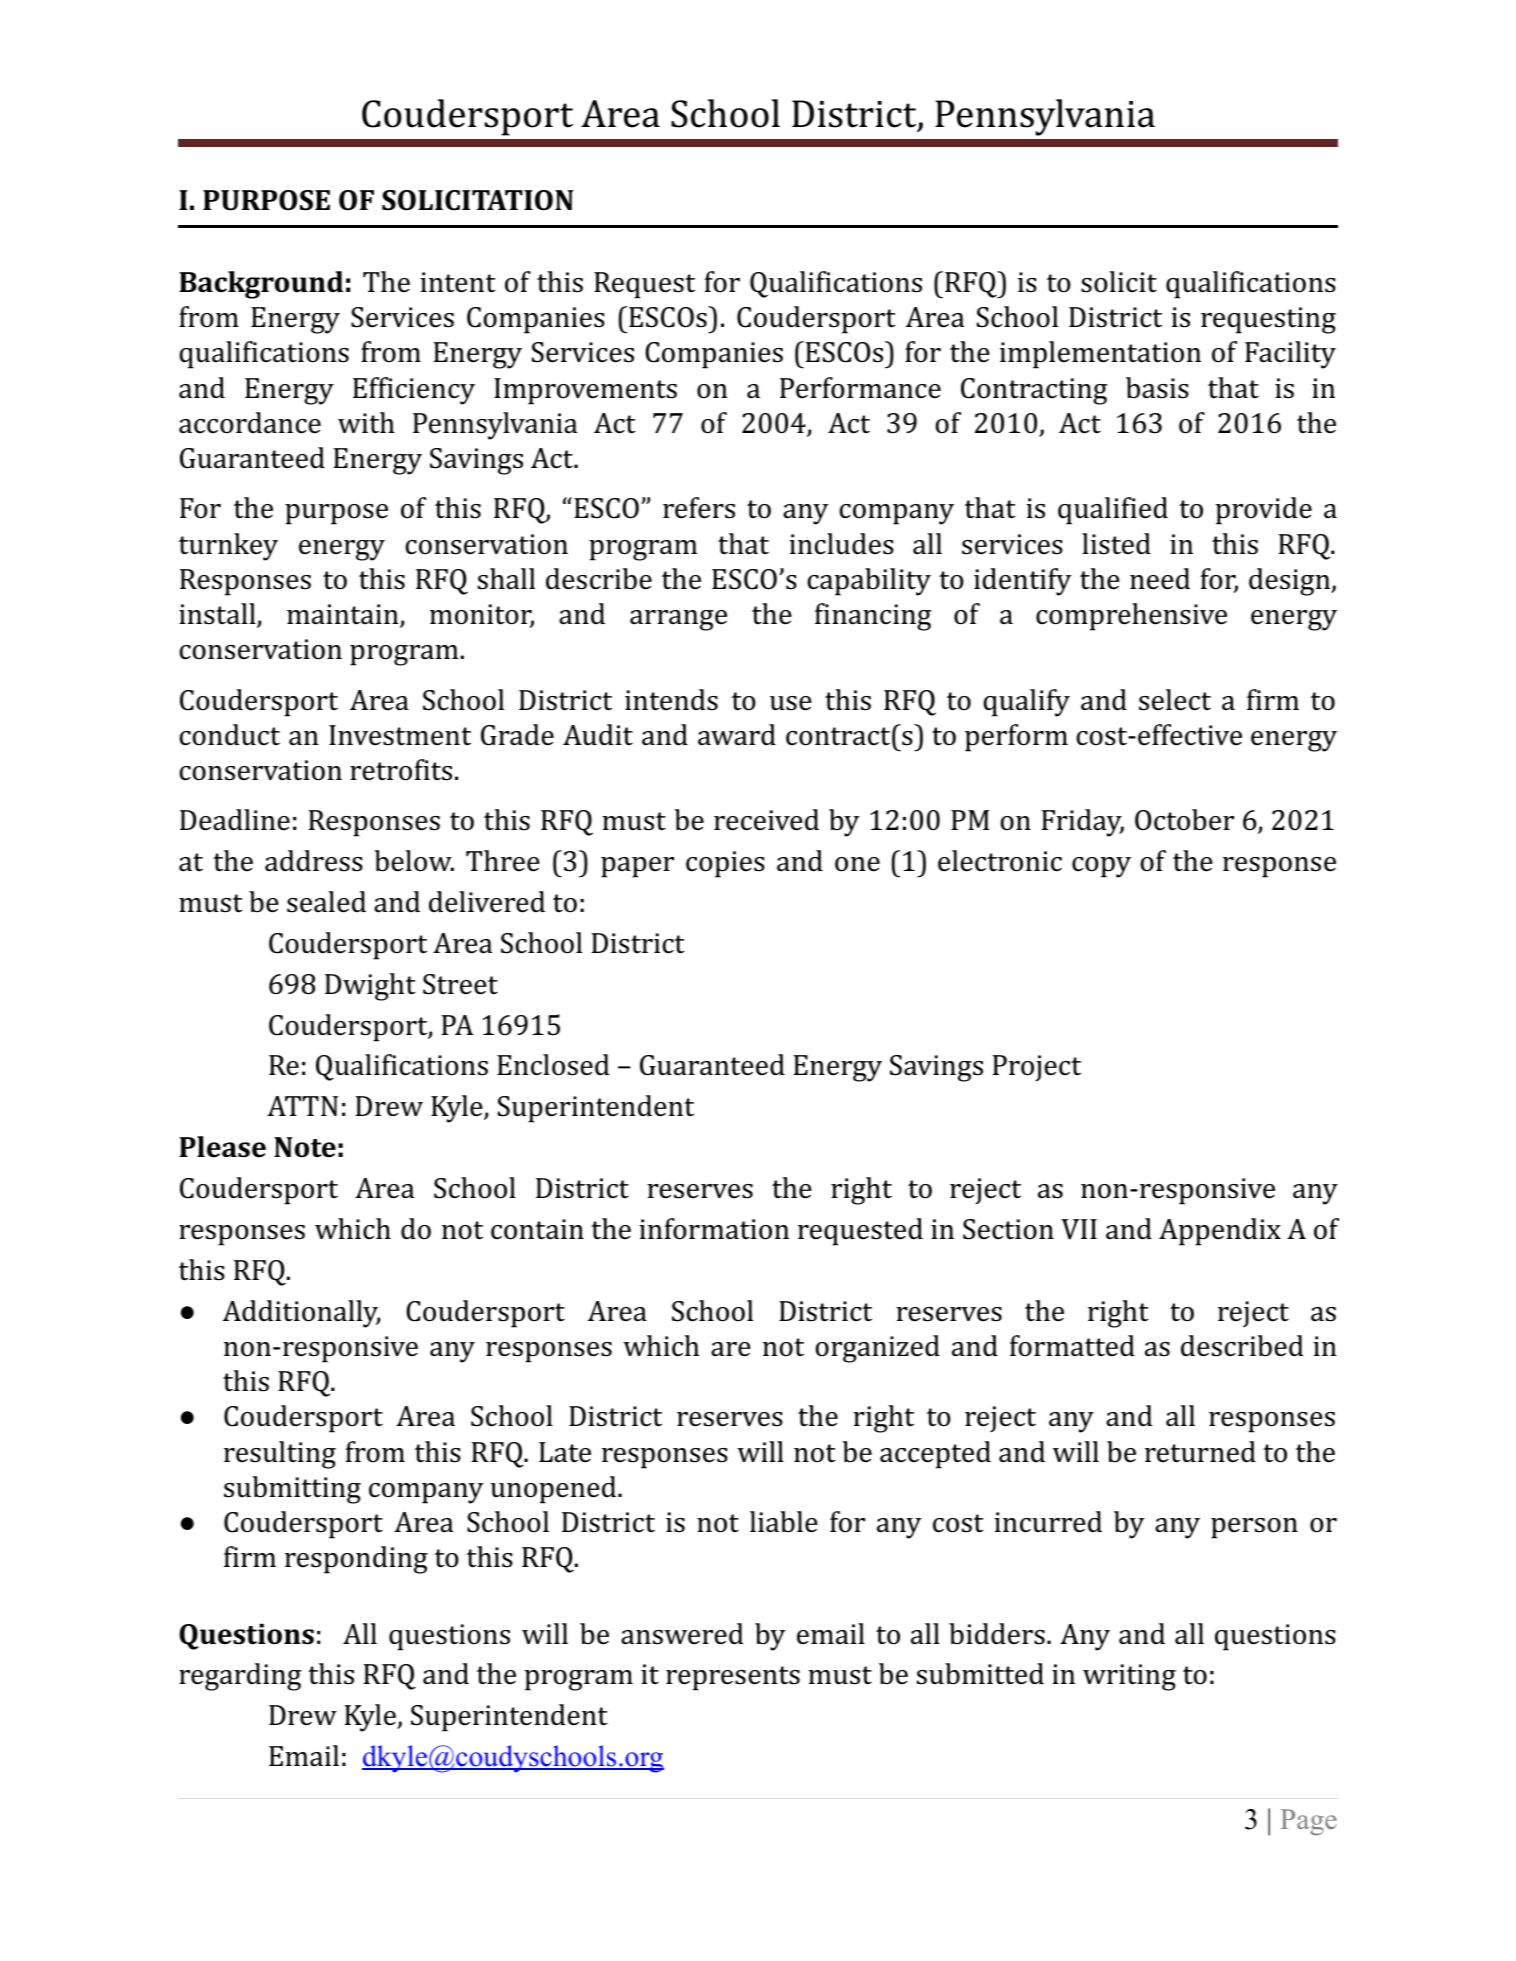 The height and width of the screenshot is (1961, 1516). What do you see at coordinates (1101, 867) in the screenshot?
I see `copy` at bounding box center [1101, 867].
